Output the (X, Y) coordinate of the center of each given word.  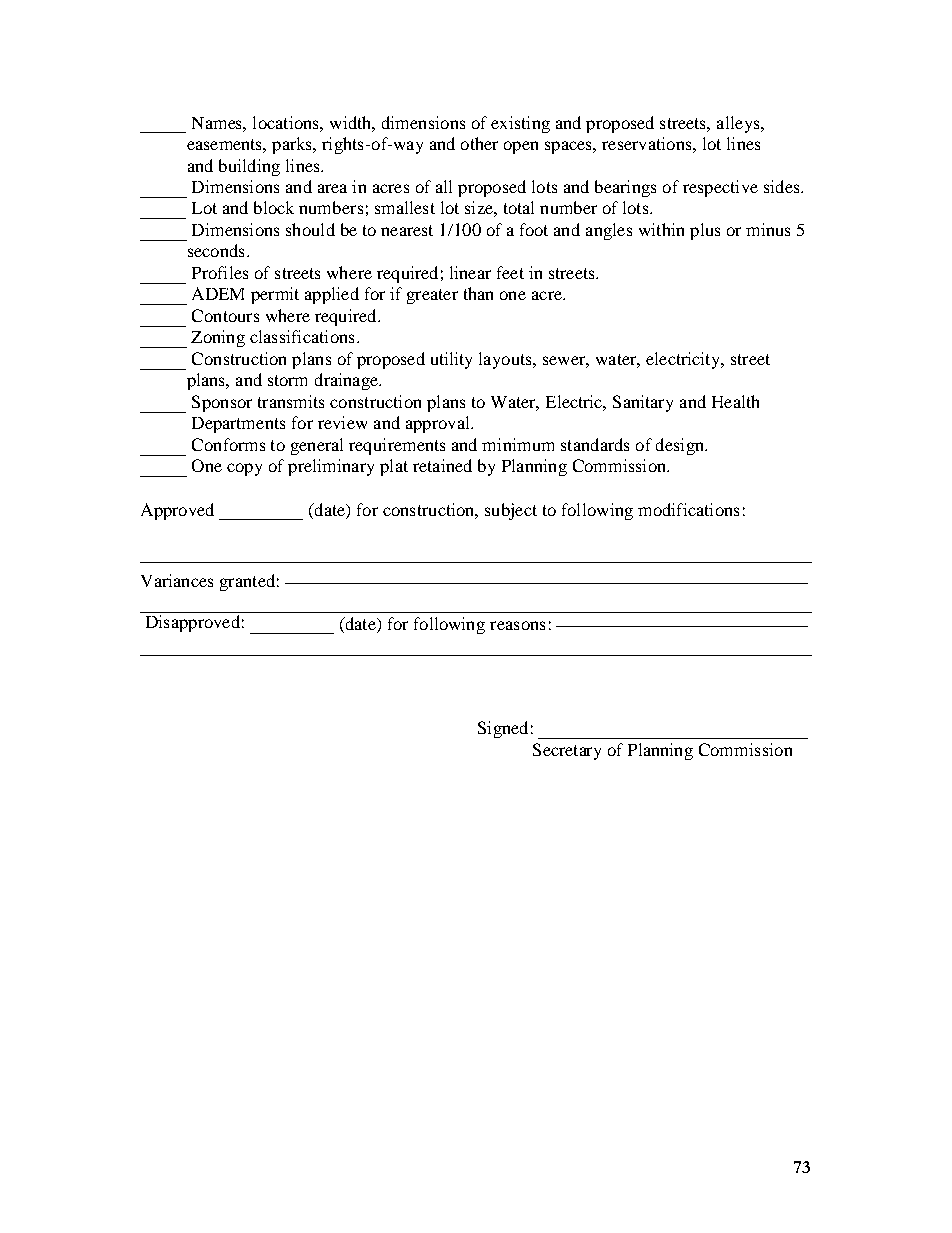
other (479, 143)
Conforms (228, 444)
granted (247, 582)
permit (275, 295)
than (478, 293)
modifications (688, 509)
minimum (518, 444)
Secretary (567, 751)
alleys (739, 124)
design (681, 446)
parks (293, 145)
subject (511, 511)
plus (705, 231)
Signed (503, 729)
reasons (517, 625)
